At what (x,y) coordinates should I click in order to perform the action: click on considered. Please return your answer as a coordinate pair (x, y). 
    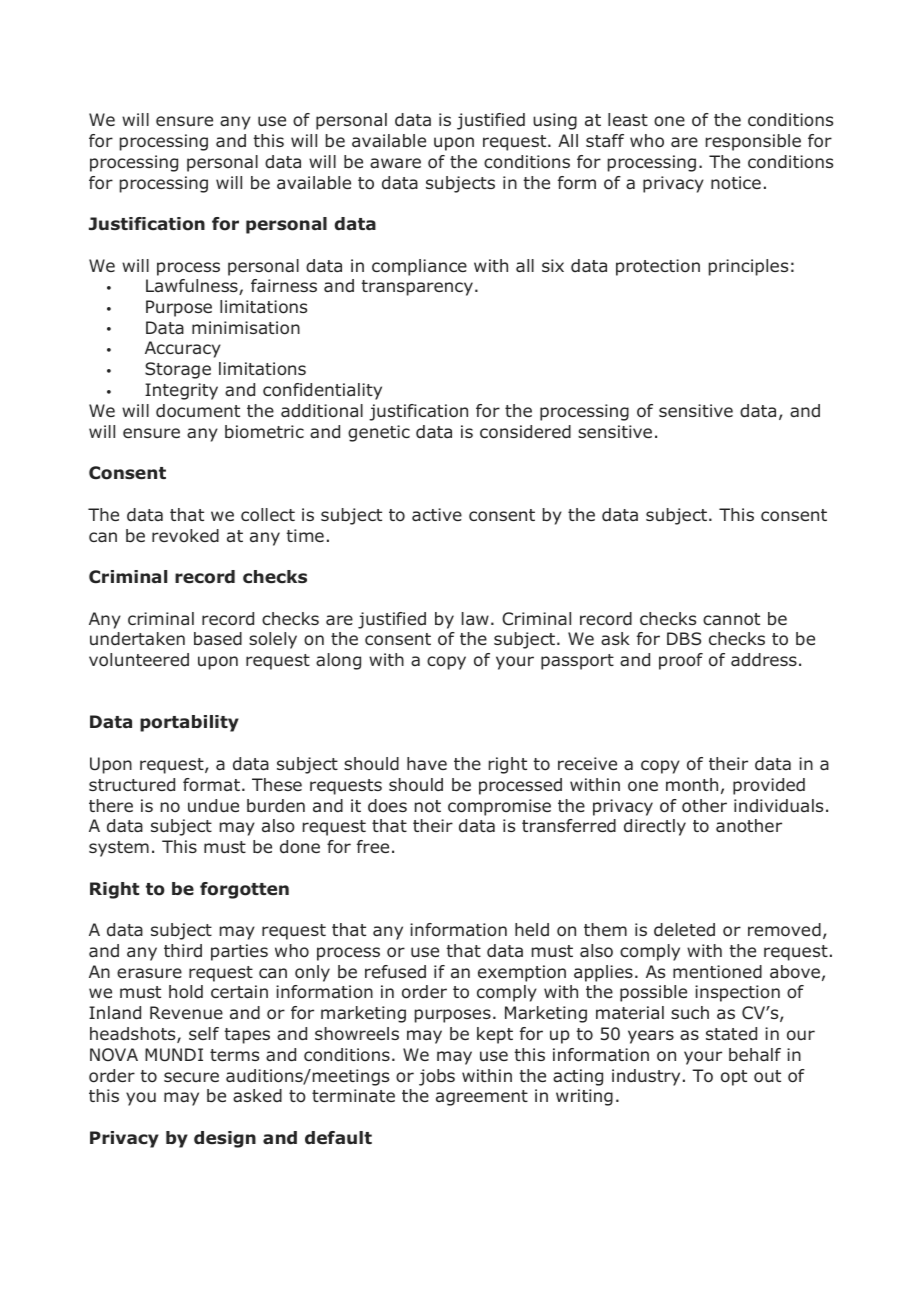
    Looking at the image, I should click on (525, 432).
